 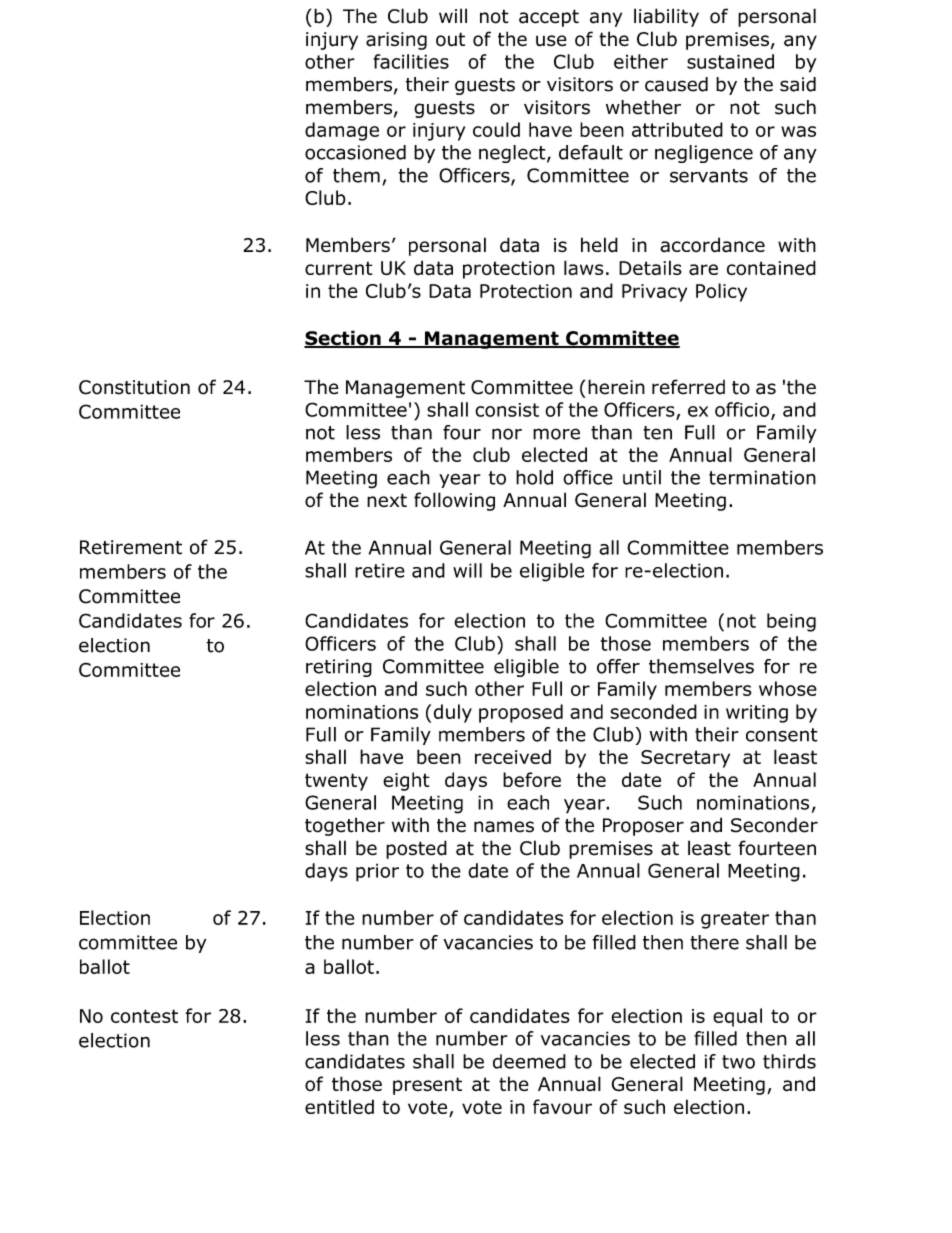 I want to click on being, so click(x=791, y=622).
